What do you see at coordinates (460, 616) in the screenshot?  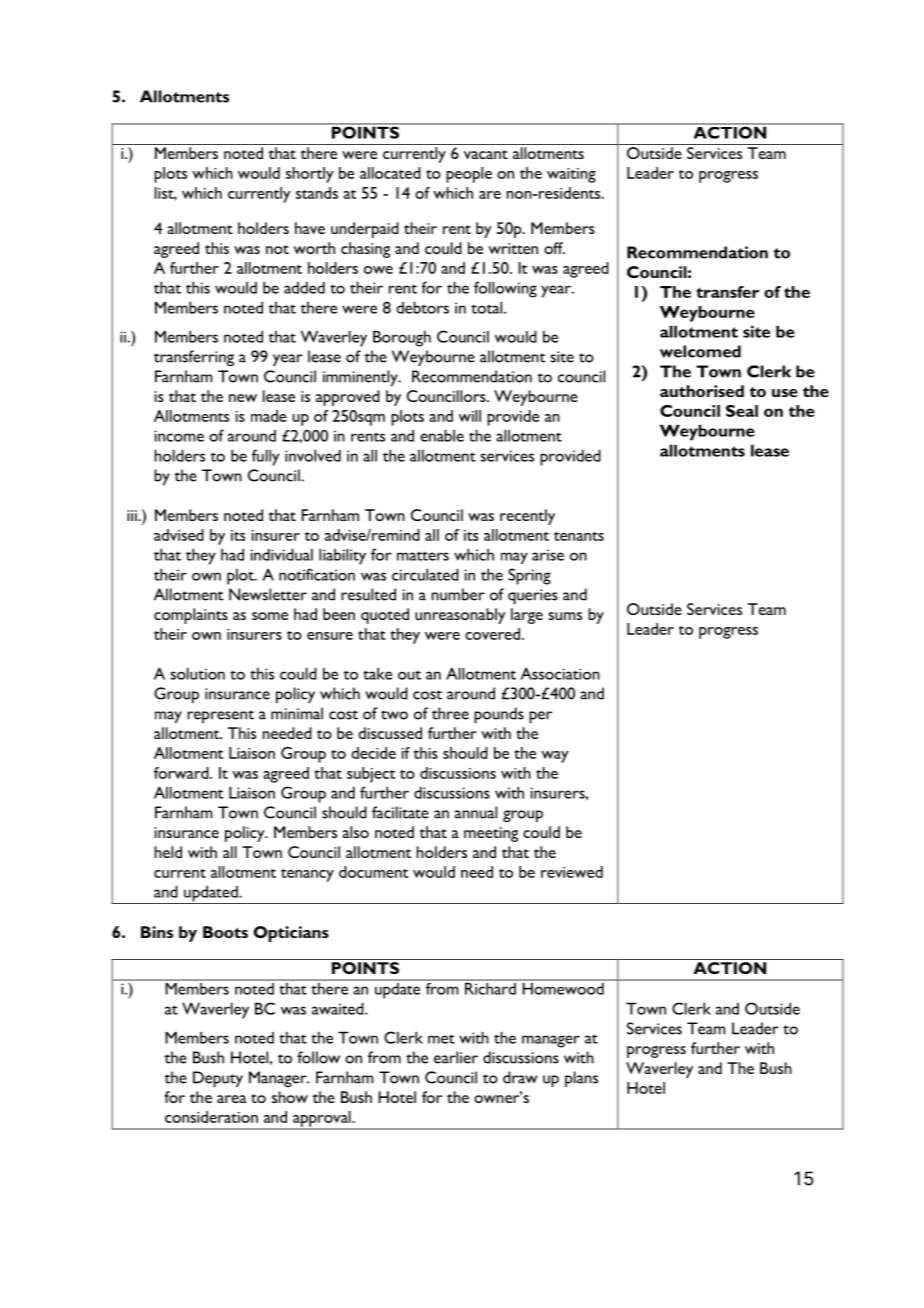 I see `unreasonably` at bounding box center [460, 616].
